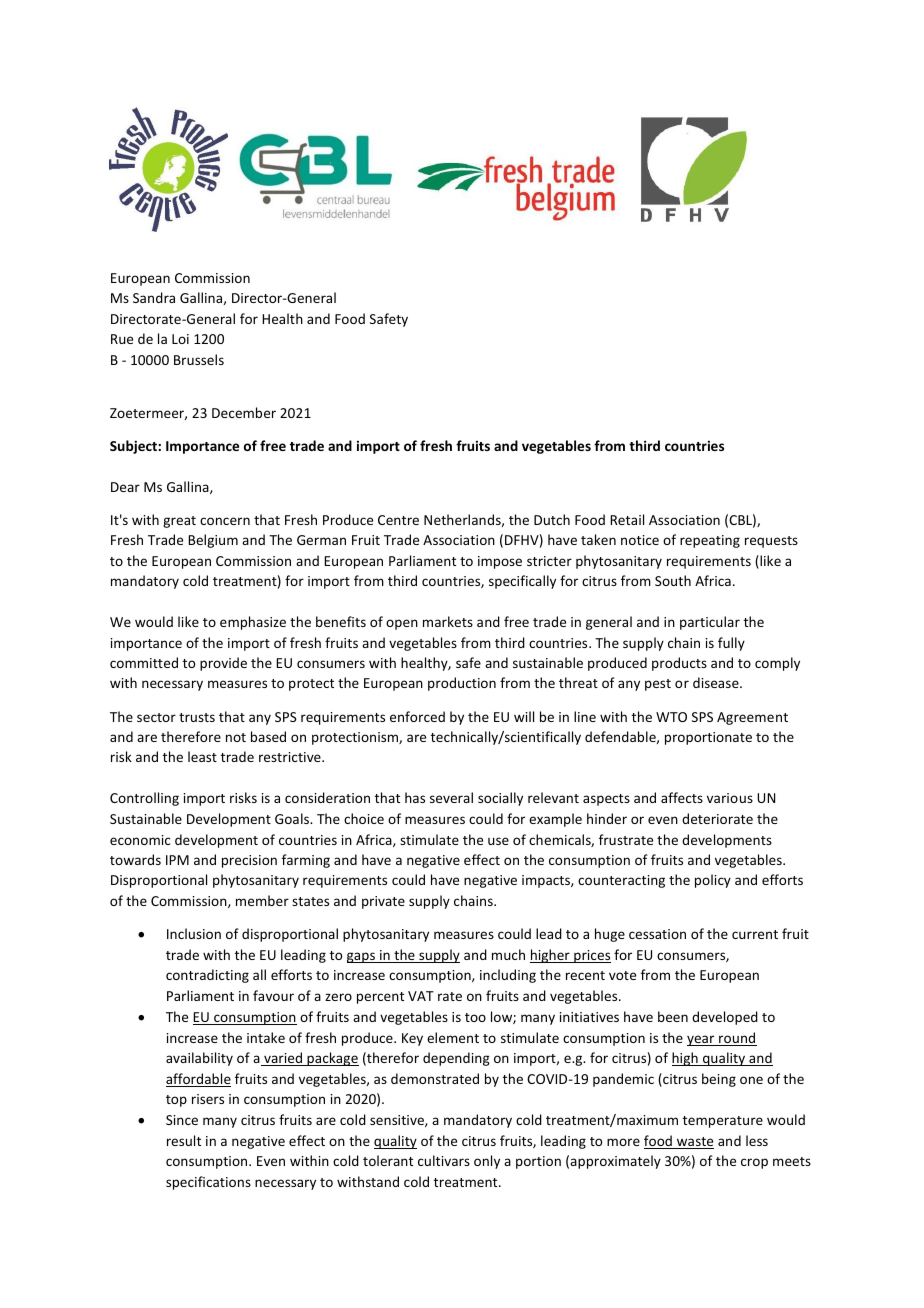 Image resolution: width=924 pixels, height=1308 pixels. What do you see at coordinates (627, 519) in the image?
I see `Retail` at bounding box center [627, 519].
